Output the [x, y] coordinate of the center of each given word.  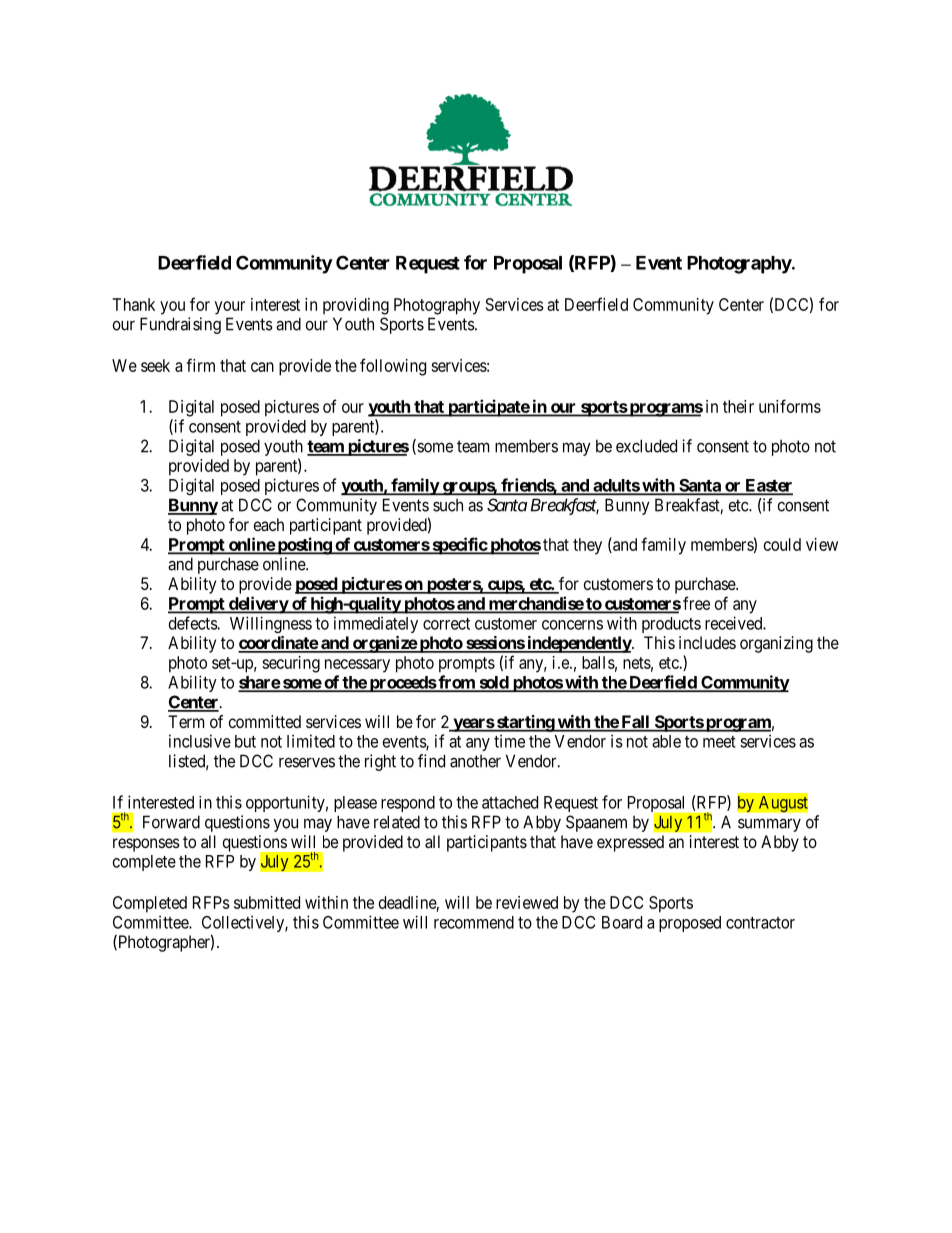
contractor [760, 923]
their [738, 406]
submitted [267, 902]
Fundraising [180, 325]
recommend [474, 922]
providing [356, 306]
